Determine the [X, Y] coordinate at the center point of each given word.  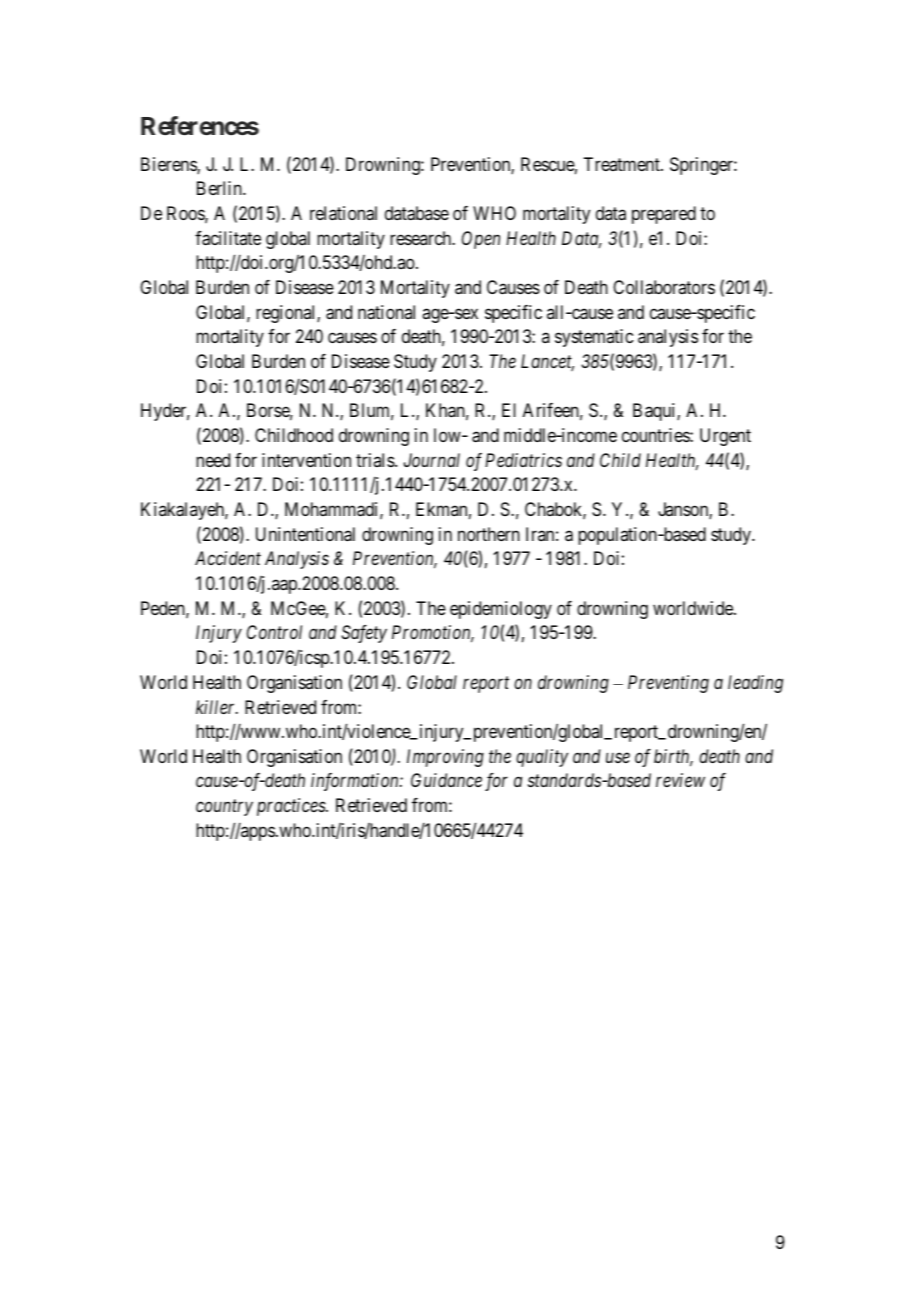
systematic [594, 338]
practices [292, 807]
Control [274, 632]
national [386, 312]
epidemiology [501, 610]
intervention [306, 460]
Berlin [220, 188]
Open [481, 240]
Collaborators [664, 287]
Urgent [725, 437]
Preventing [668, 684]
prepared [664, 215]
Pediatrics [523, 460]
